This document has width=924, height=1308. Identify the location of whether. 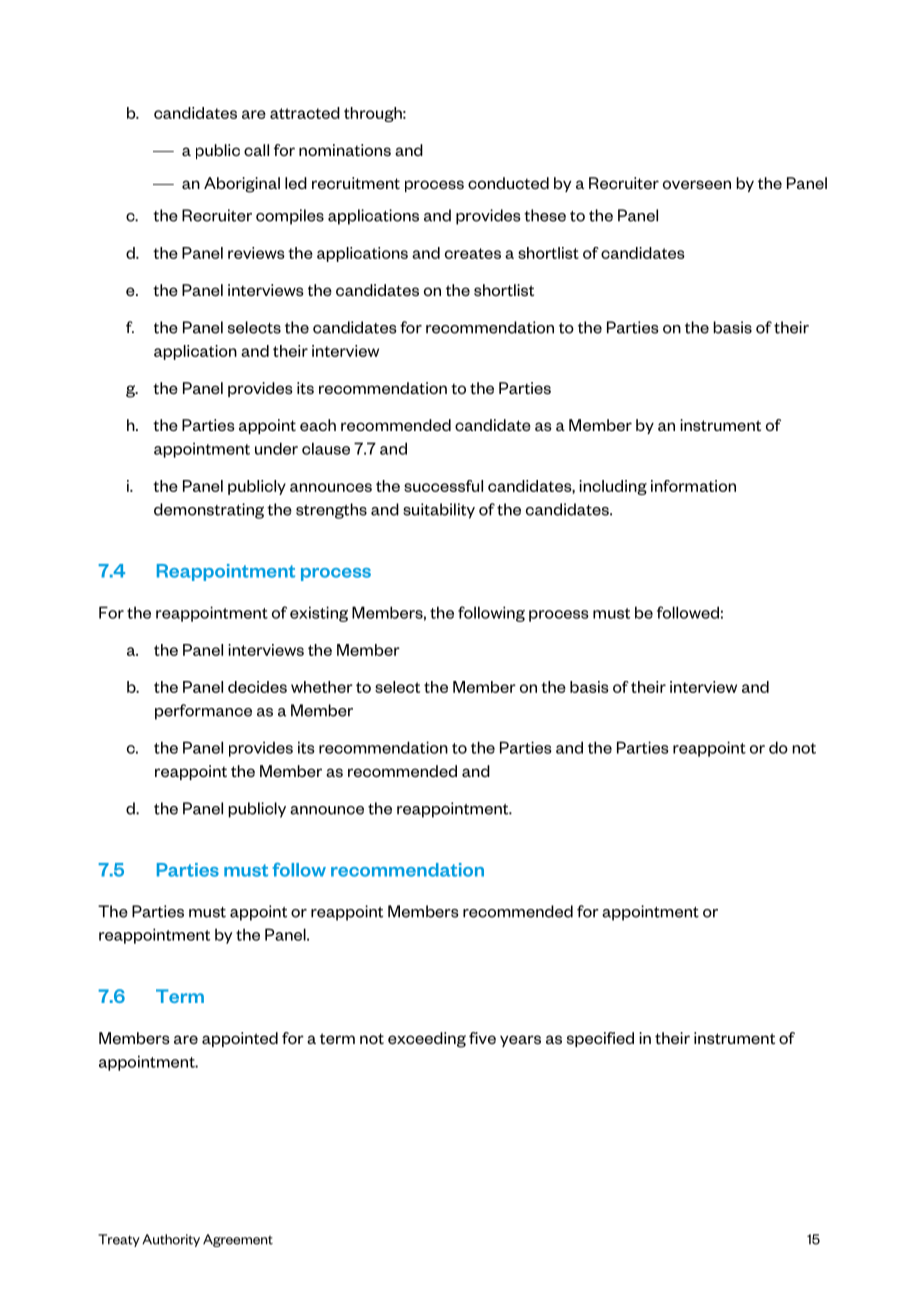
(322, 687).
